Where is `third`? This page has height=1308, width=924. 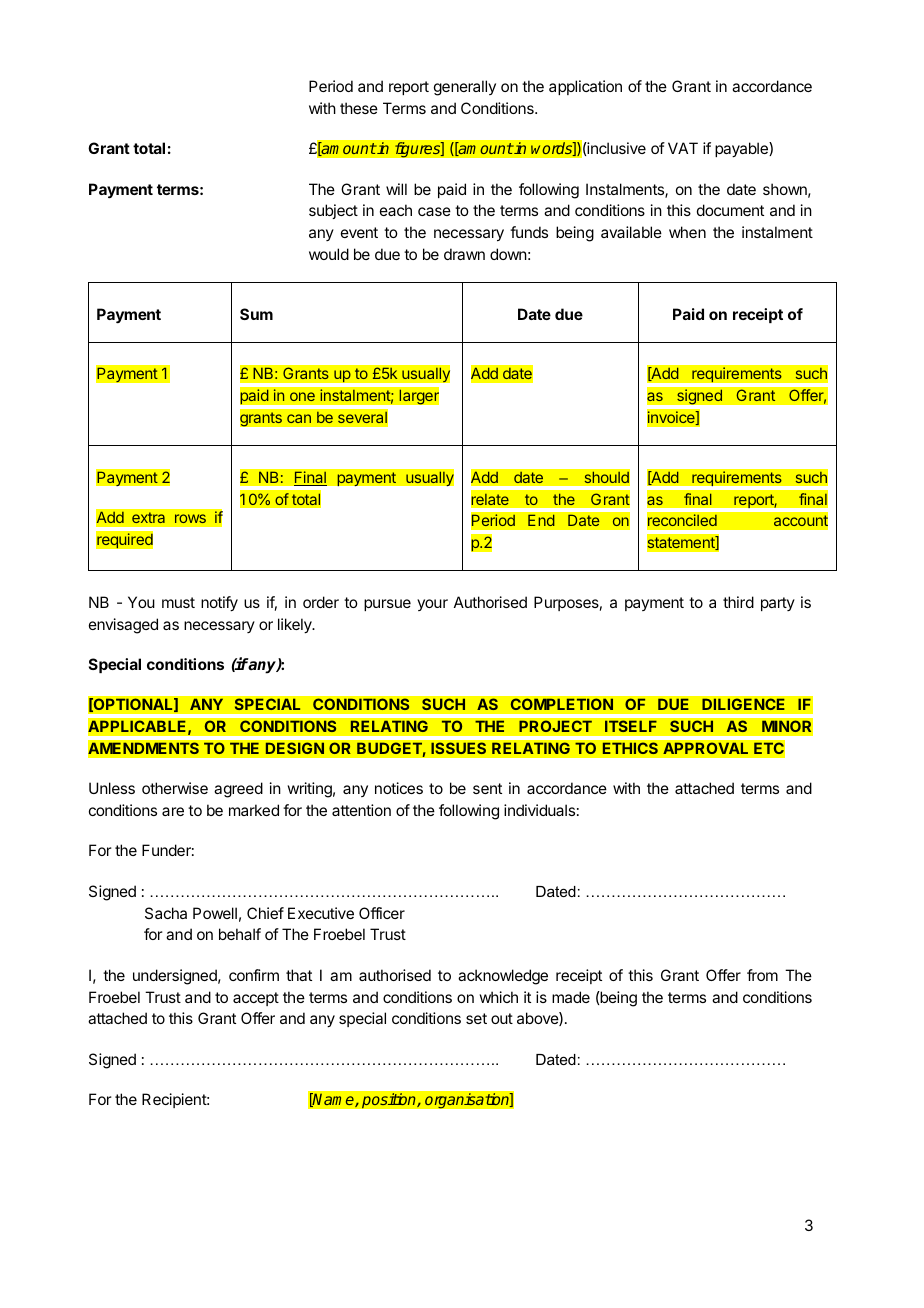
third is located at coordinates (738, 602).
